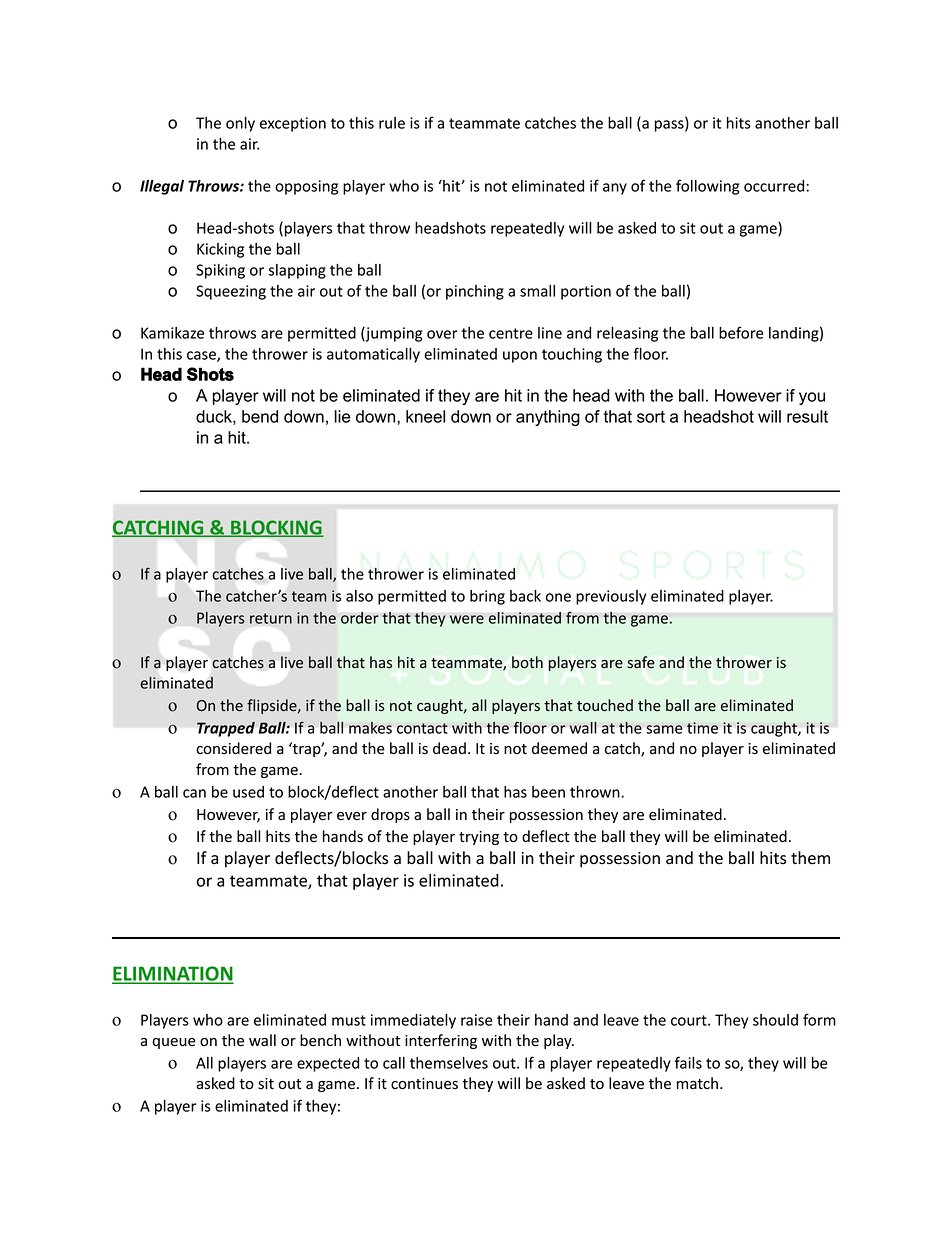  I want to click on queue, so click(174, 1043).
